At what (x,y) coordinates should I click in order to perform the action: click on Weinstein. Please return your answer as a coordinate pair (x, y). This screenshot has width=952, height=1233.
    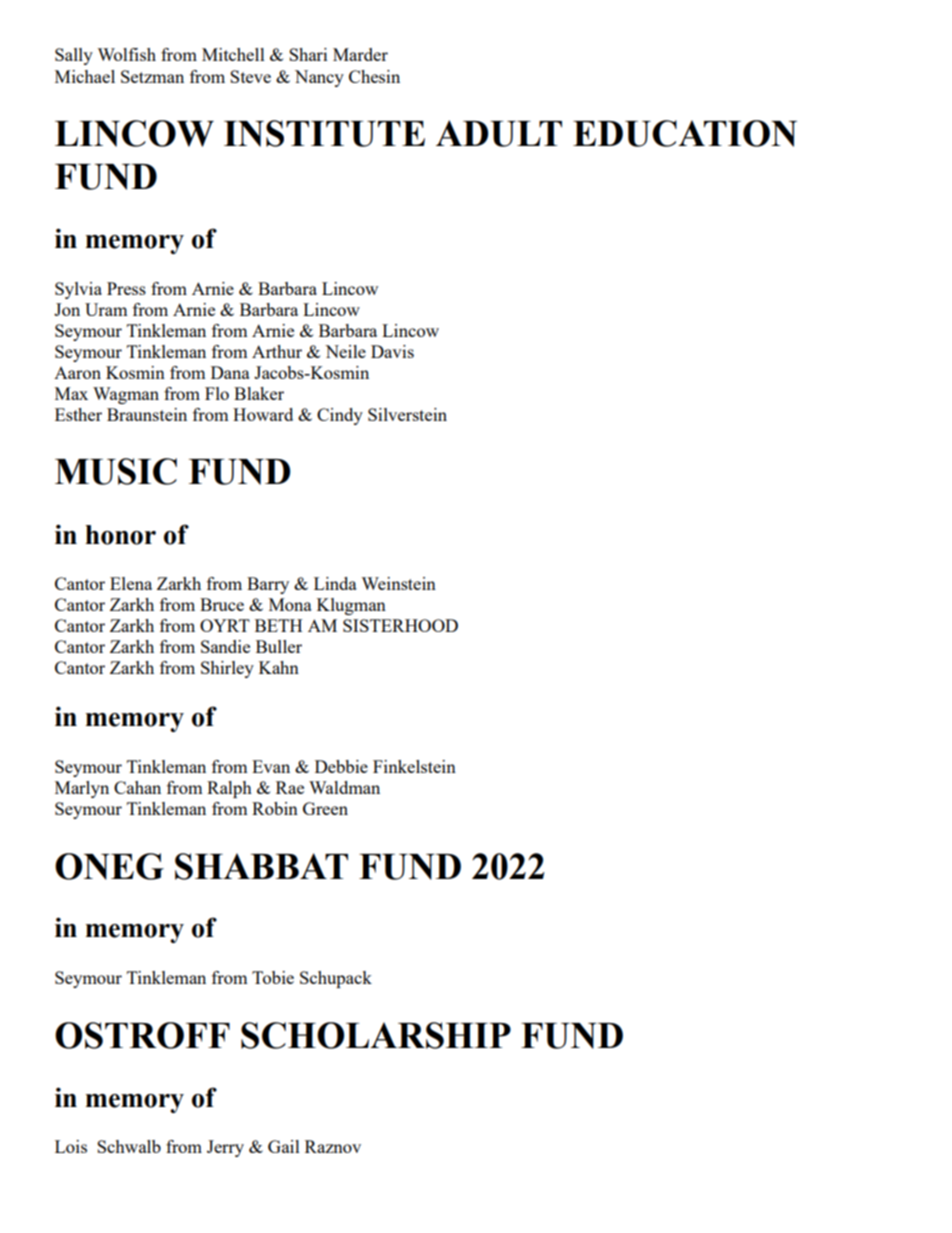
    Looking at the image, I should click on (398, 583).
